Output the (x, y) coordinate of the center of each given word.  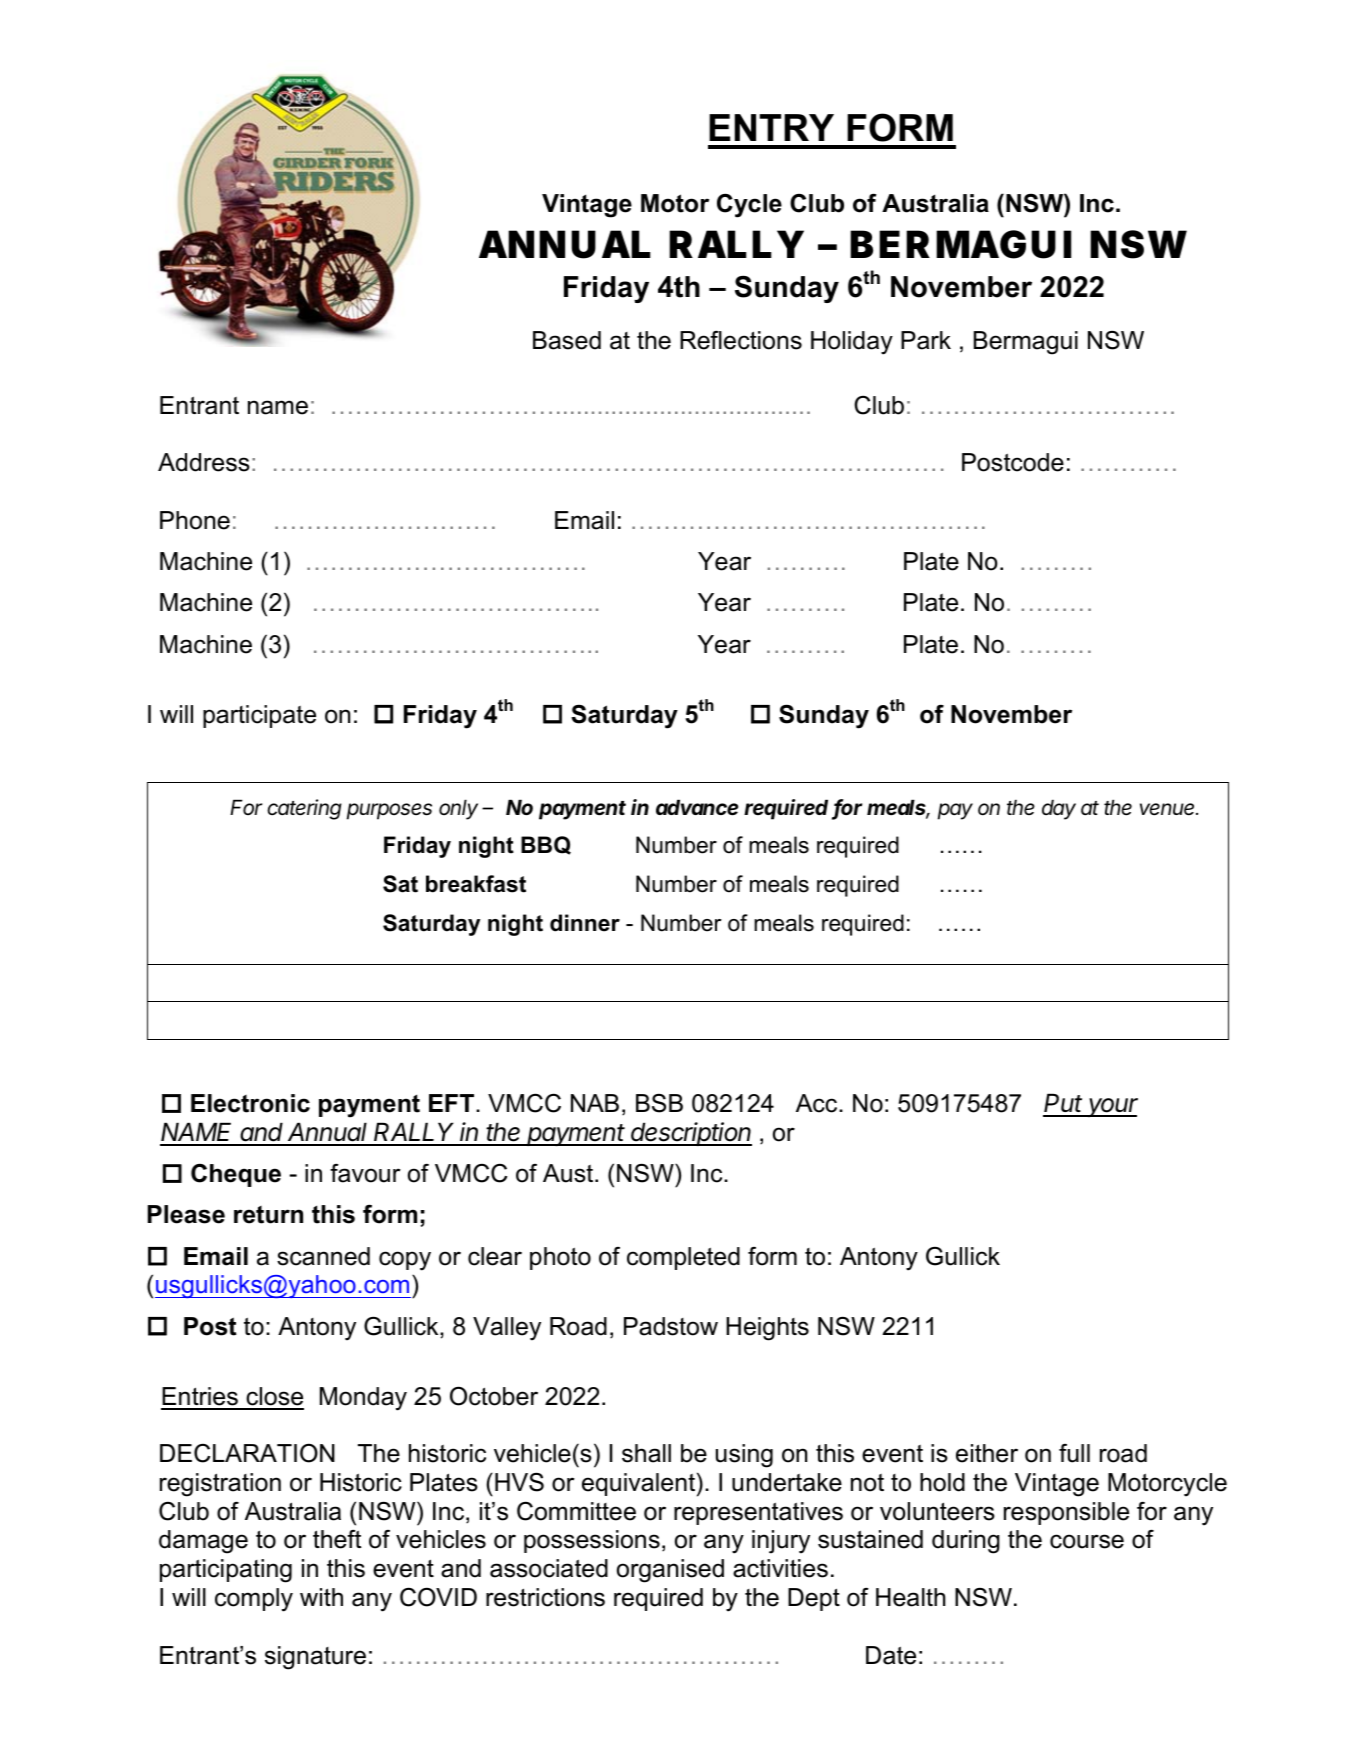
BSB (659, 1103)
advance (697, 807)
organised (670, 1571)
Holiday (852, 343)
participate (259, 716)
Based (567, 340)
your (1112, 1107)
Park (926, 340)
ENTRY (771, 127)
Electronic (250, 1103)
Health (911, 1597)
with (321, 1597)
